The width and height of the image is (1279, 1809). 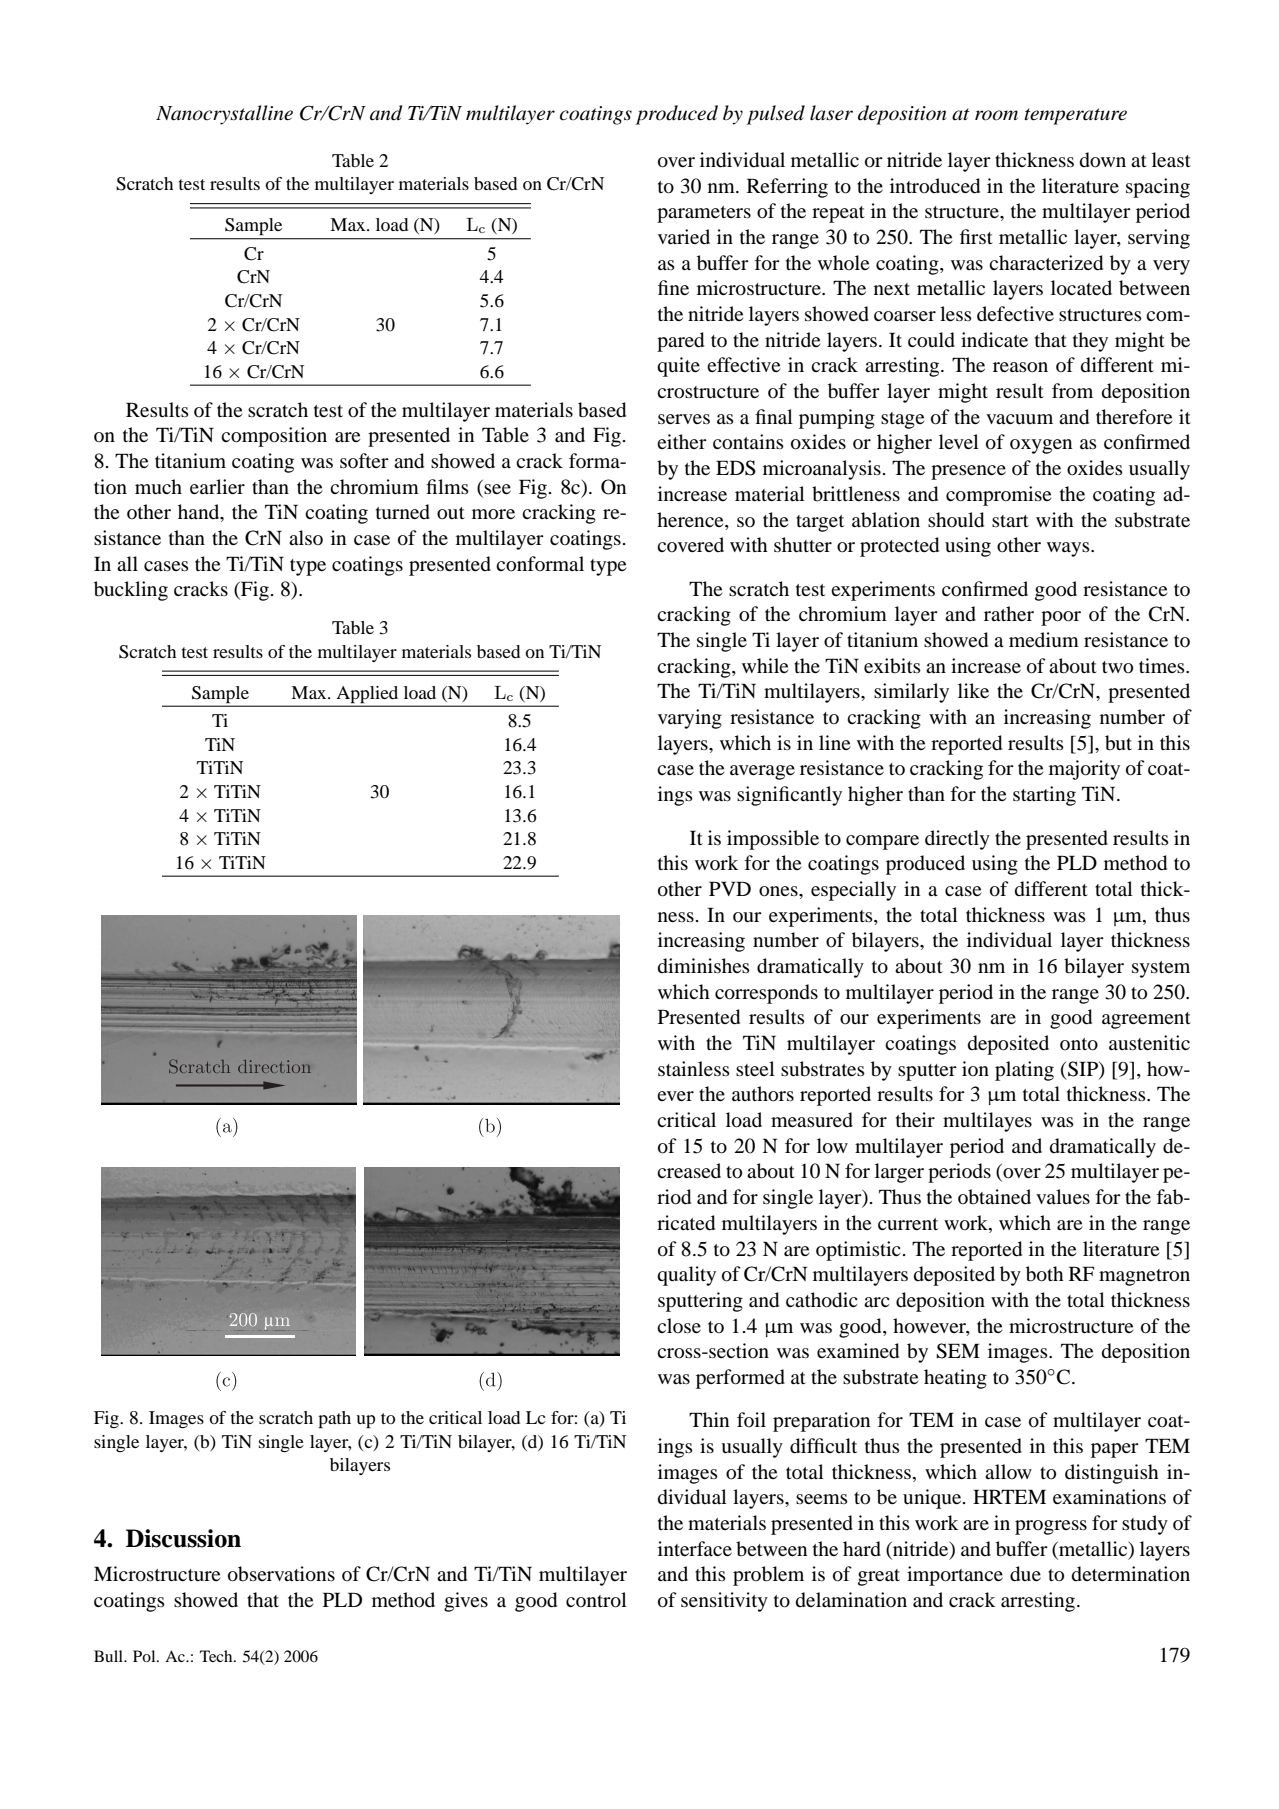 I want to click on plating, so click(x=1024, y=1071).
